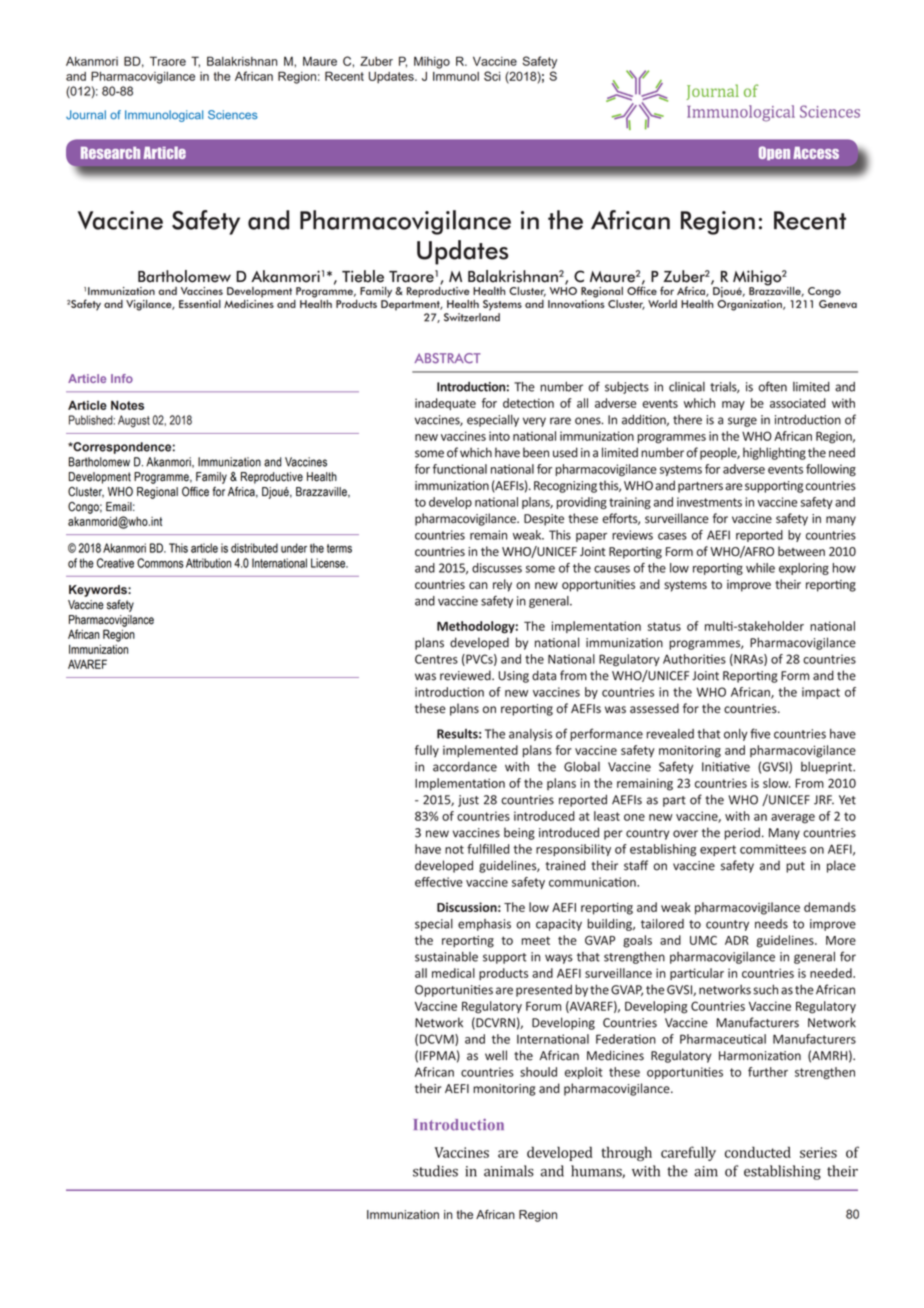  What do you see at coordinates (110, 153) in the document?
I see `Research` at bounding box center [110, 153].
